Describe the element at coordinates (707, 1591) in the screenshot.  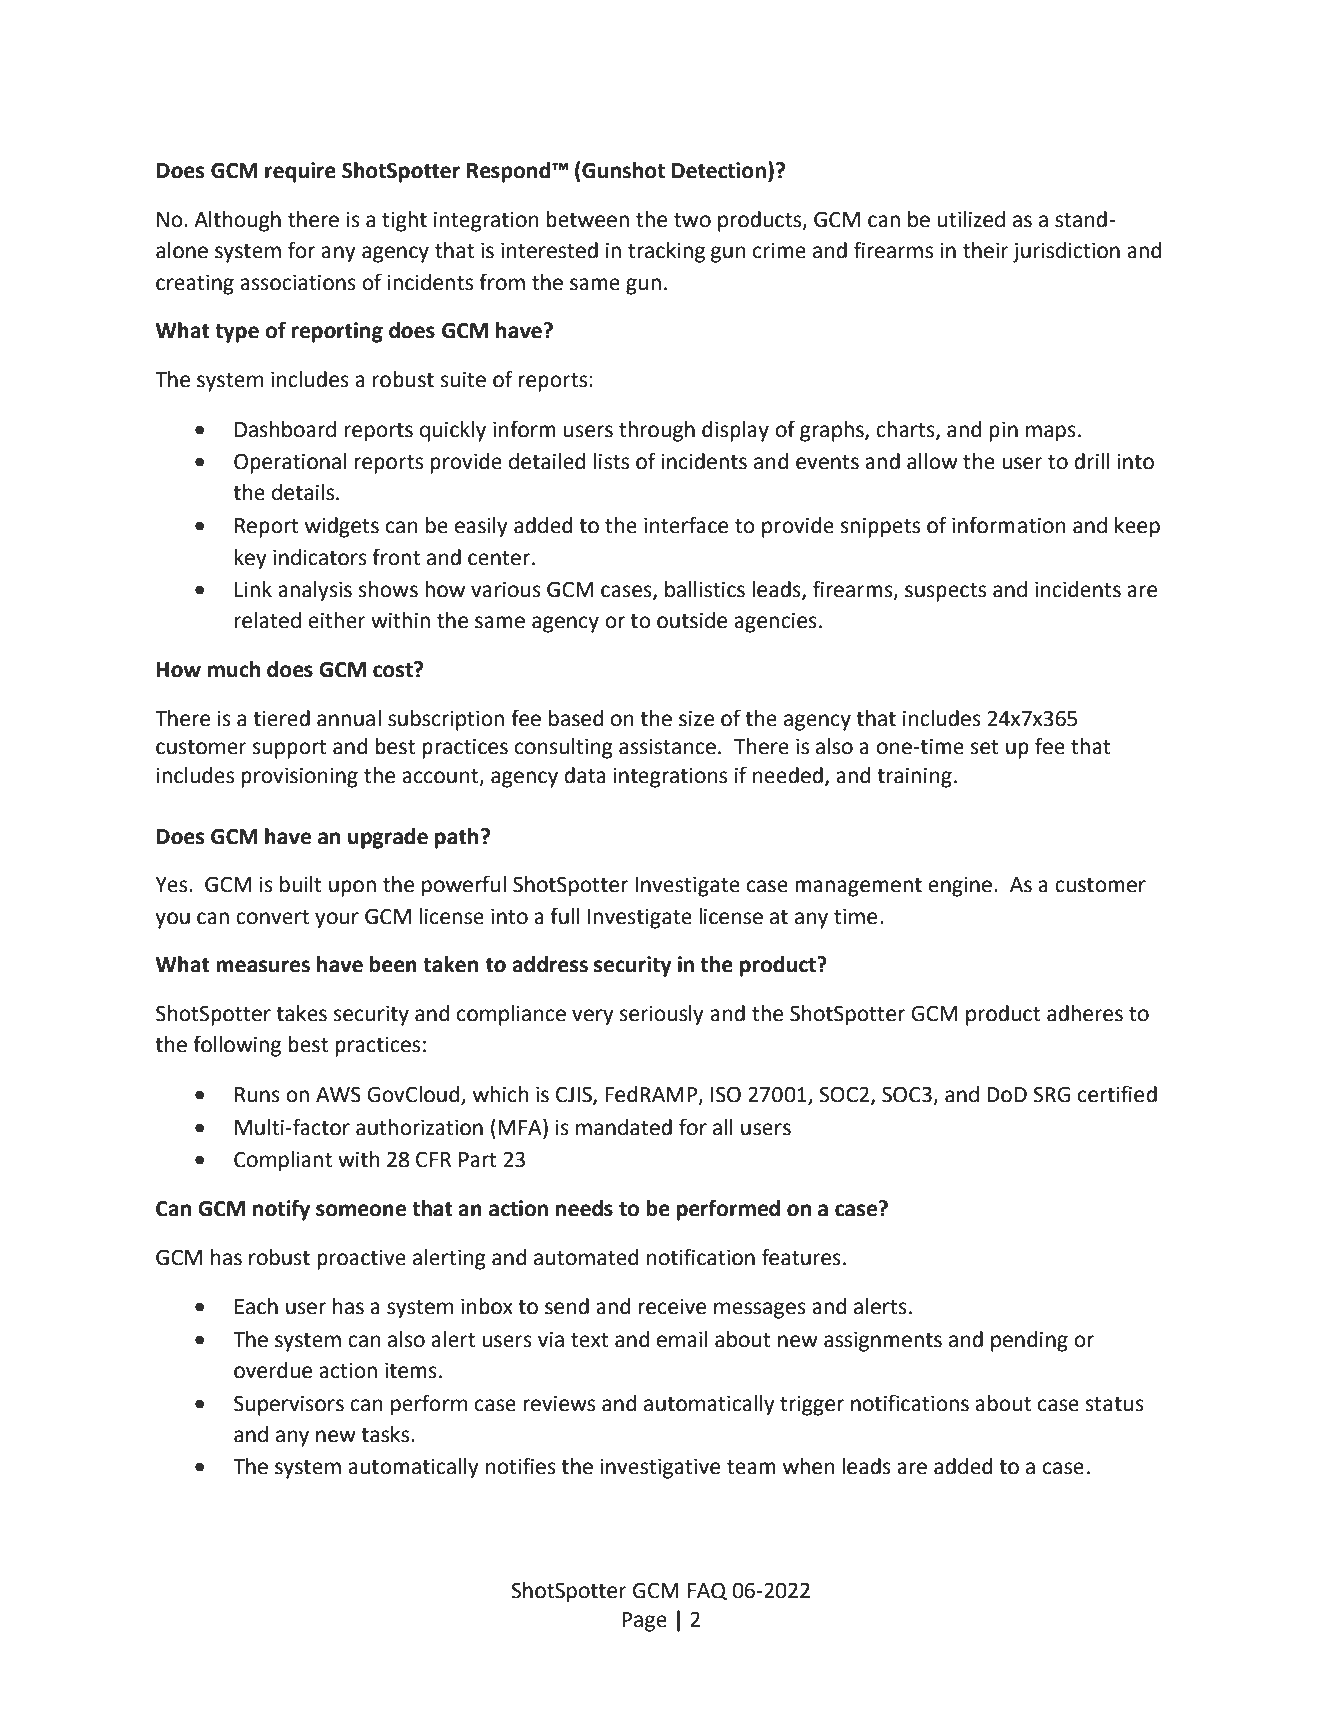
I see `FAQ` at that location.
